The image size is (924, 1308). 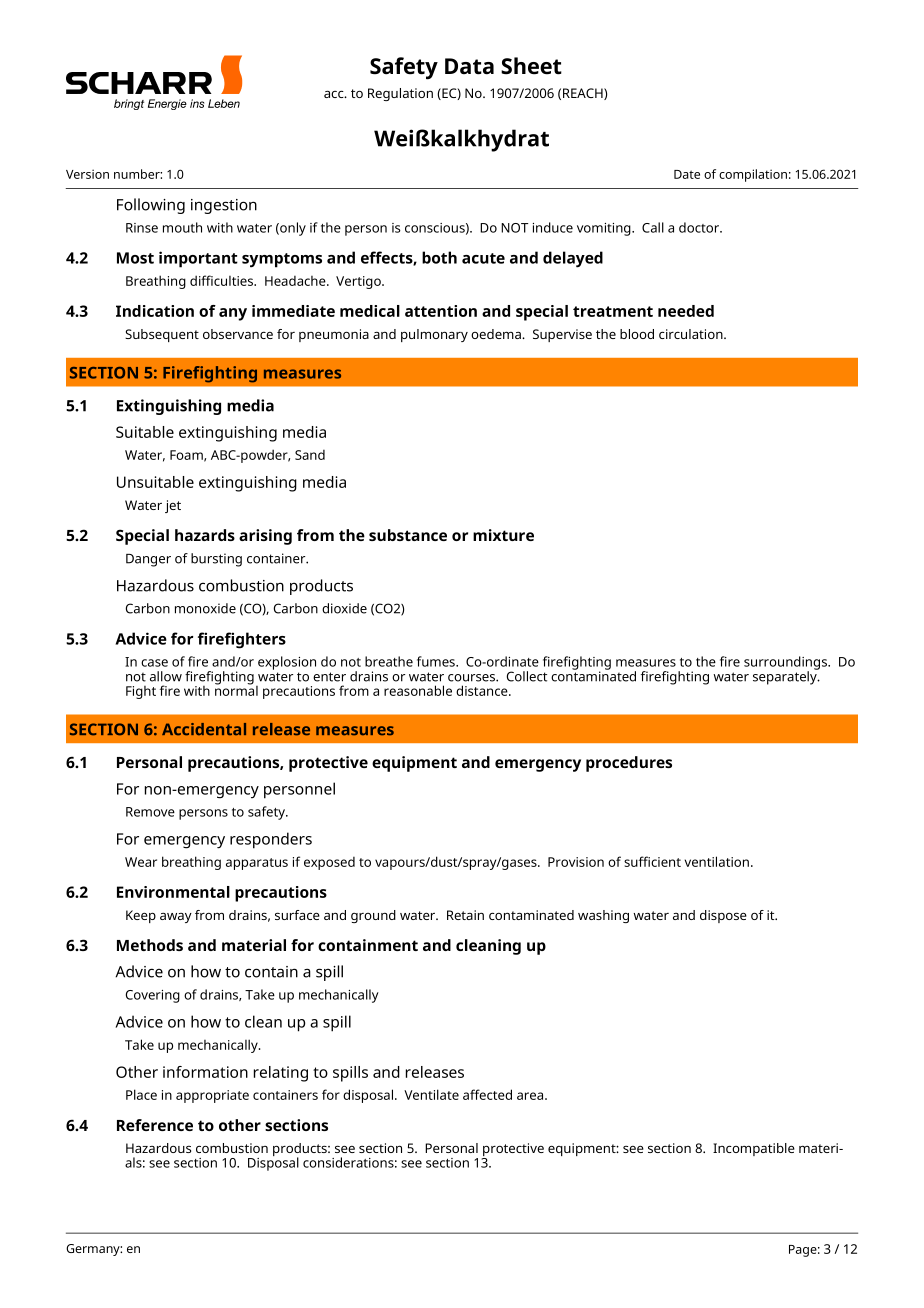 What do you see at coordinates (87, 174) in the page?
I see `Version` at bounding box center [87, 174].
